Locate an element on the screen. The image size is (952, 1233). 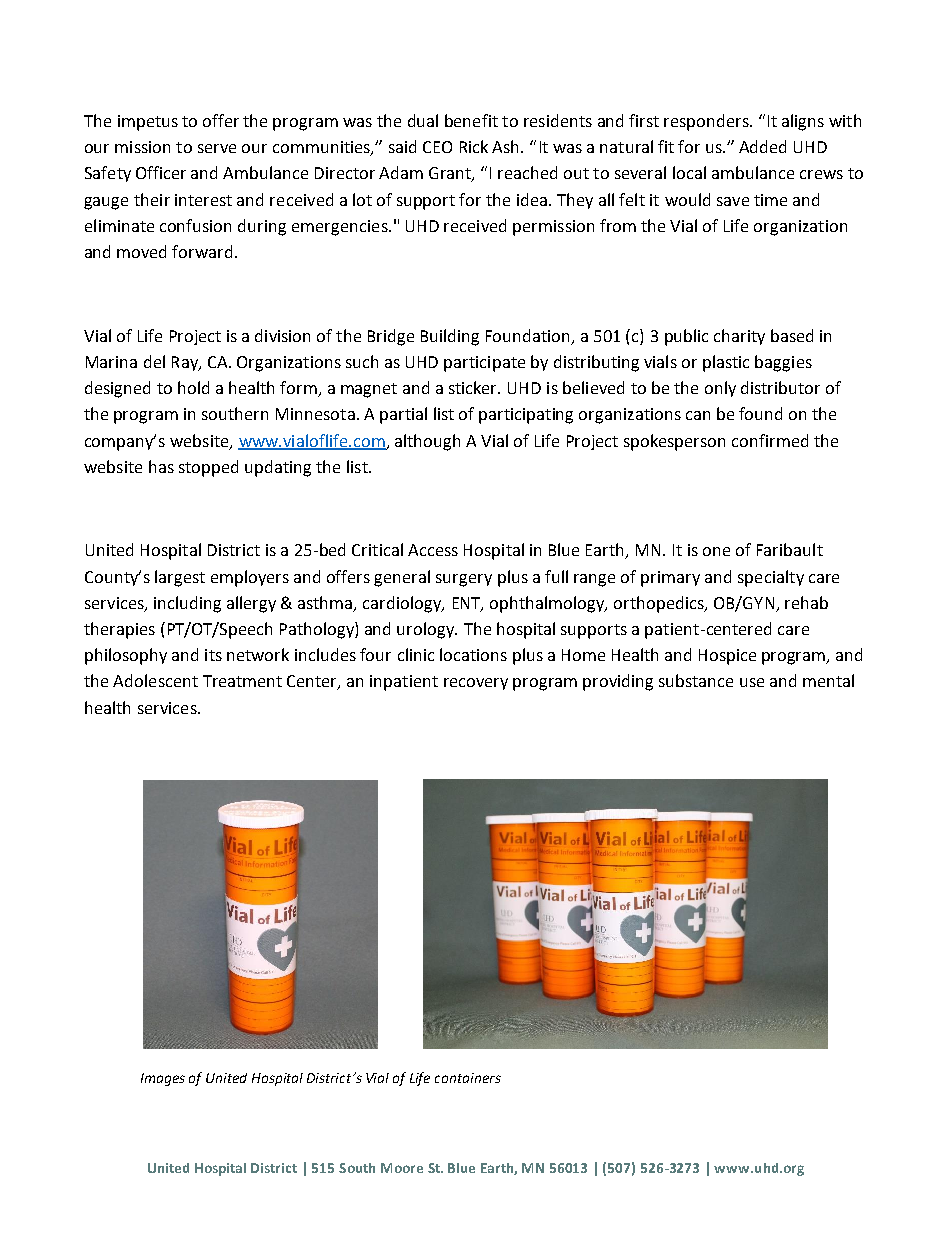
confirmed is located at coordinates (770, 440).
